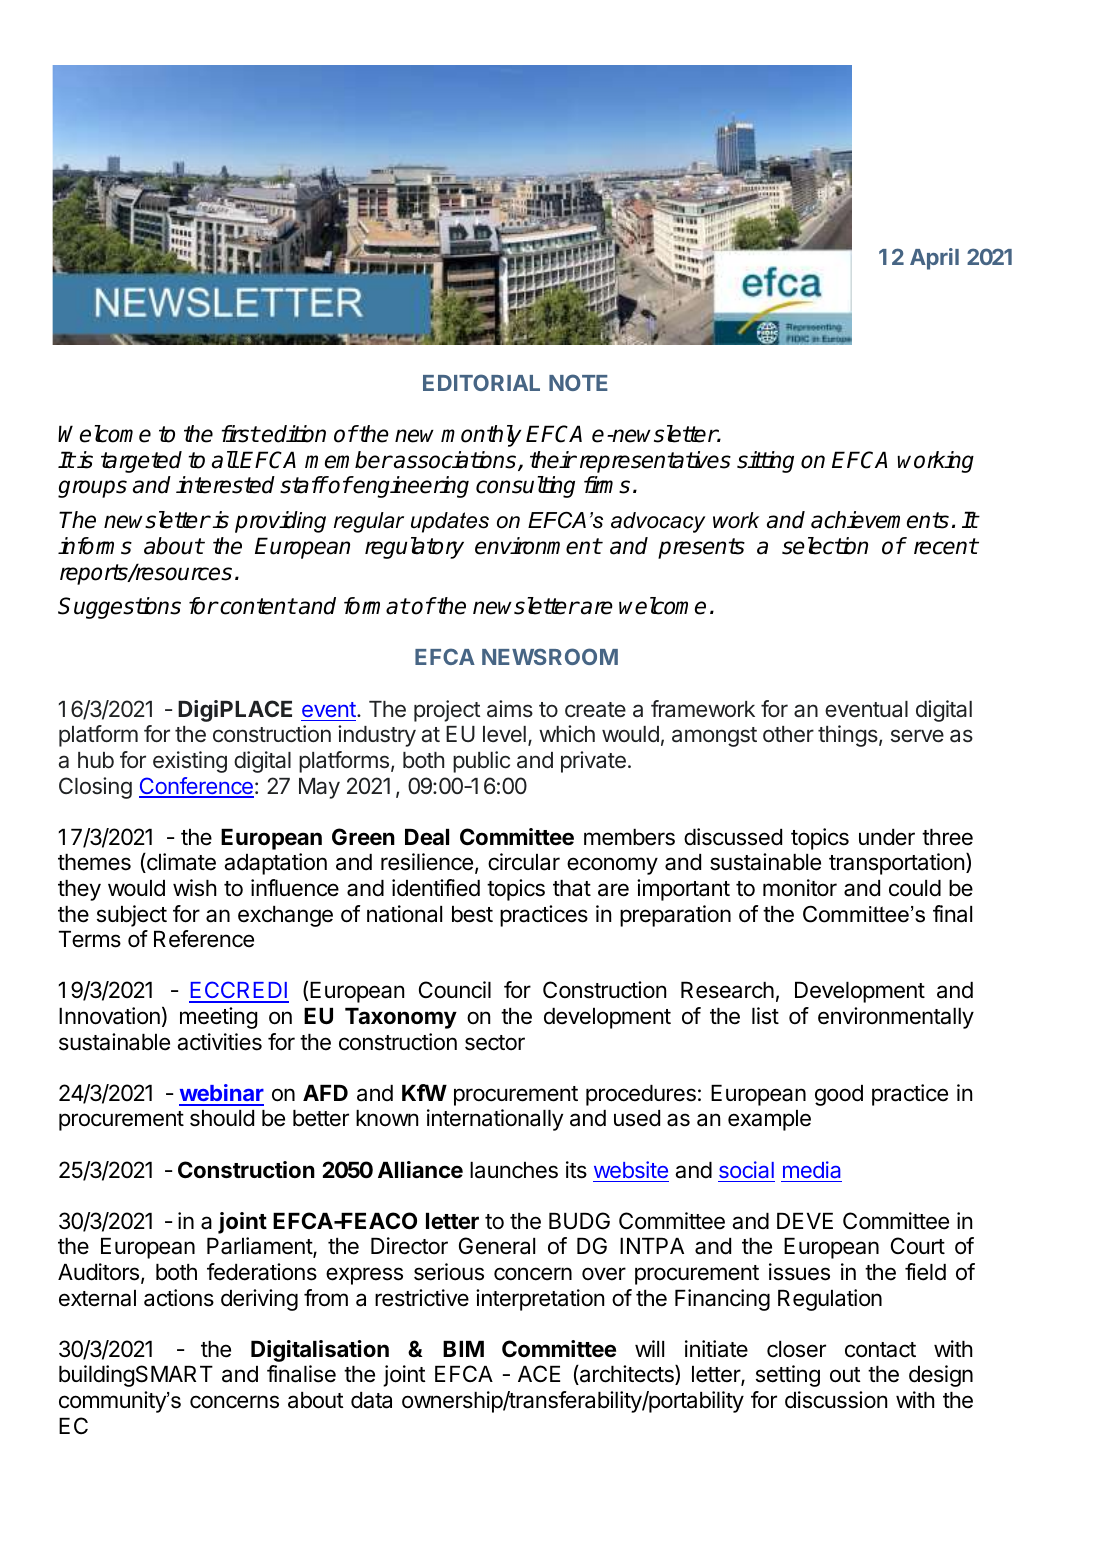  I want to click on contact, so click(880, 1350).
